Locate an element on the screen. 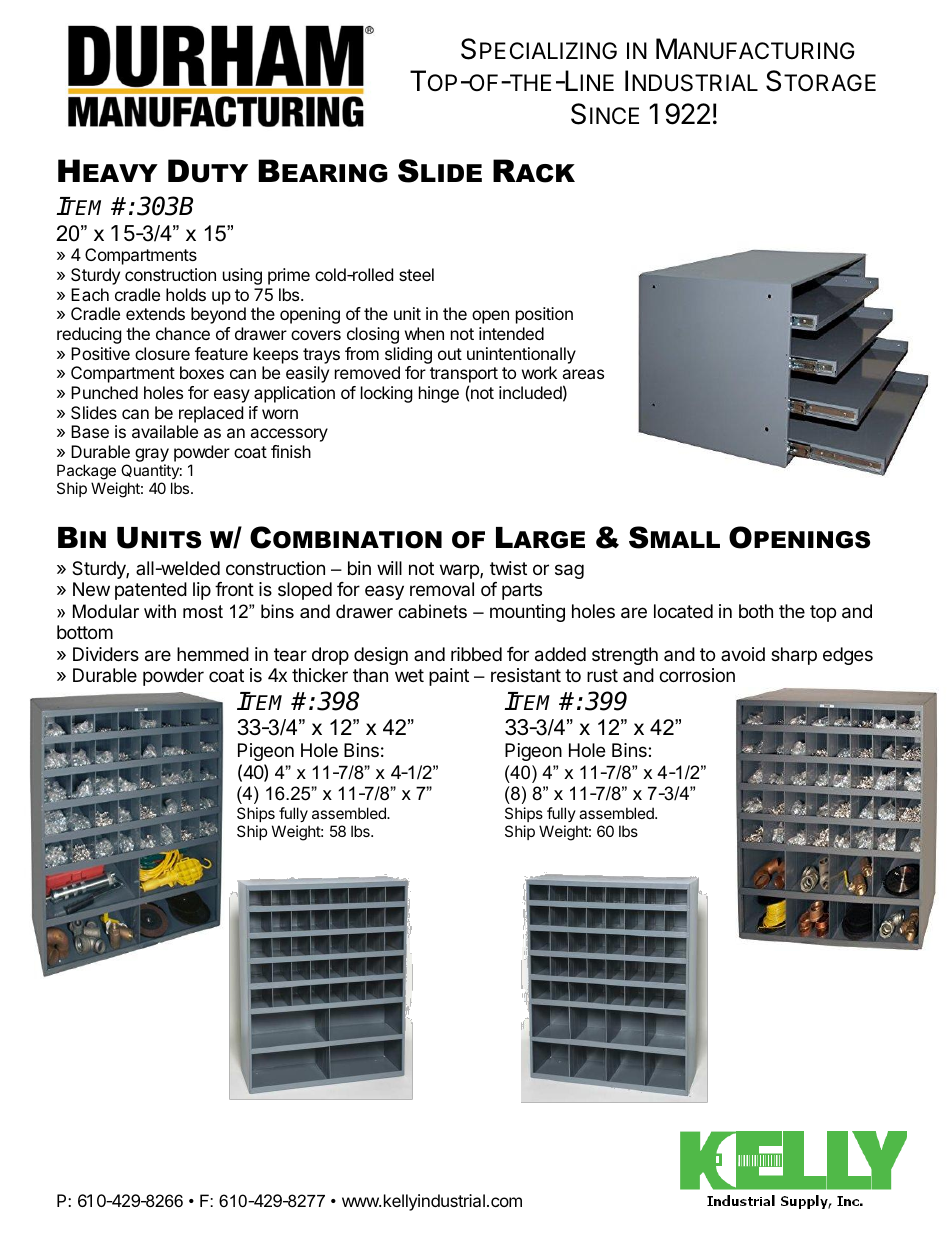  steel is located at coordinates (416, 274).
